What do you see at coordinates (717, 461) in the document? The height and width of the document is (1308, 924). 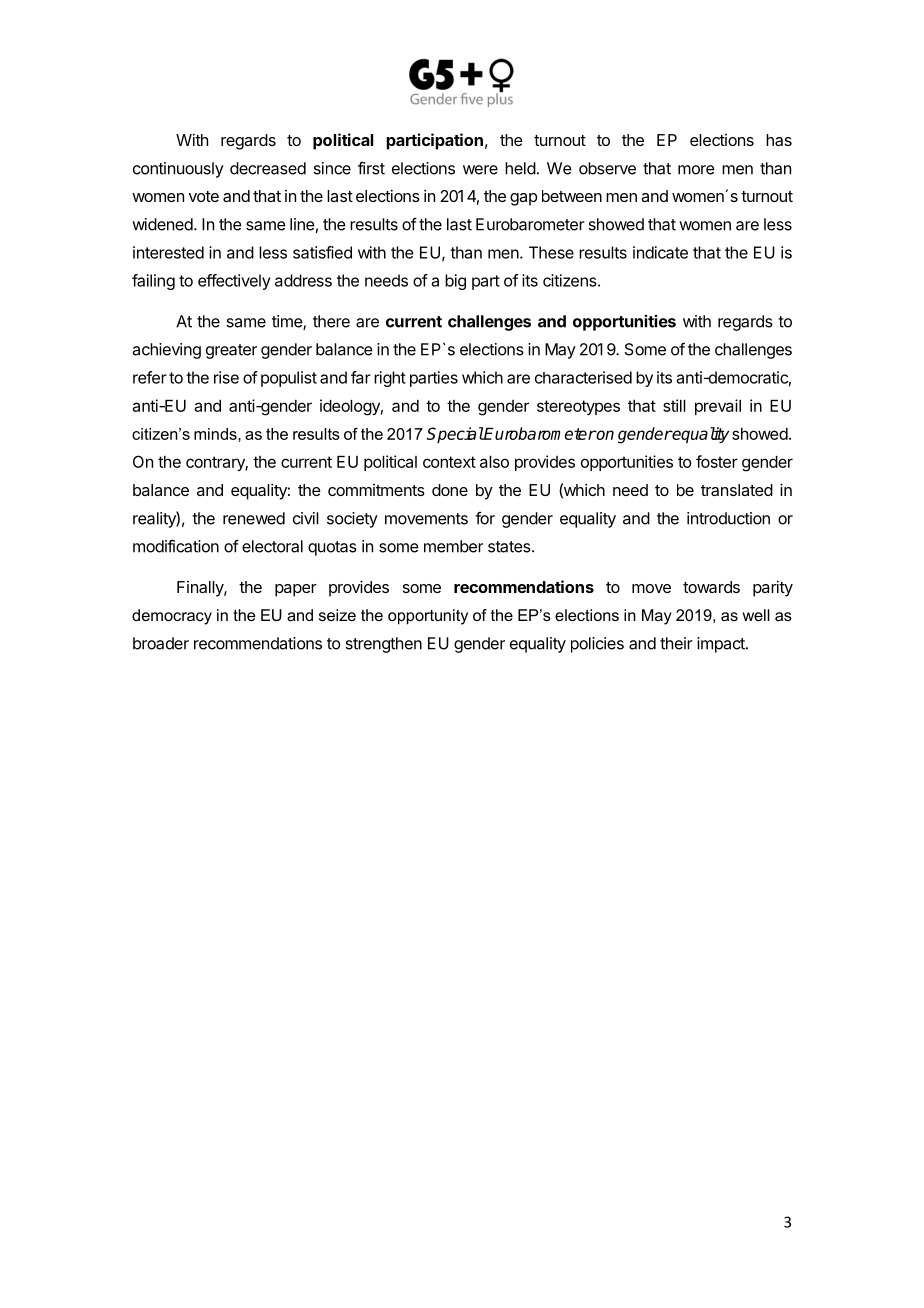 I see `foster` at bounding box center [717, 461].
